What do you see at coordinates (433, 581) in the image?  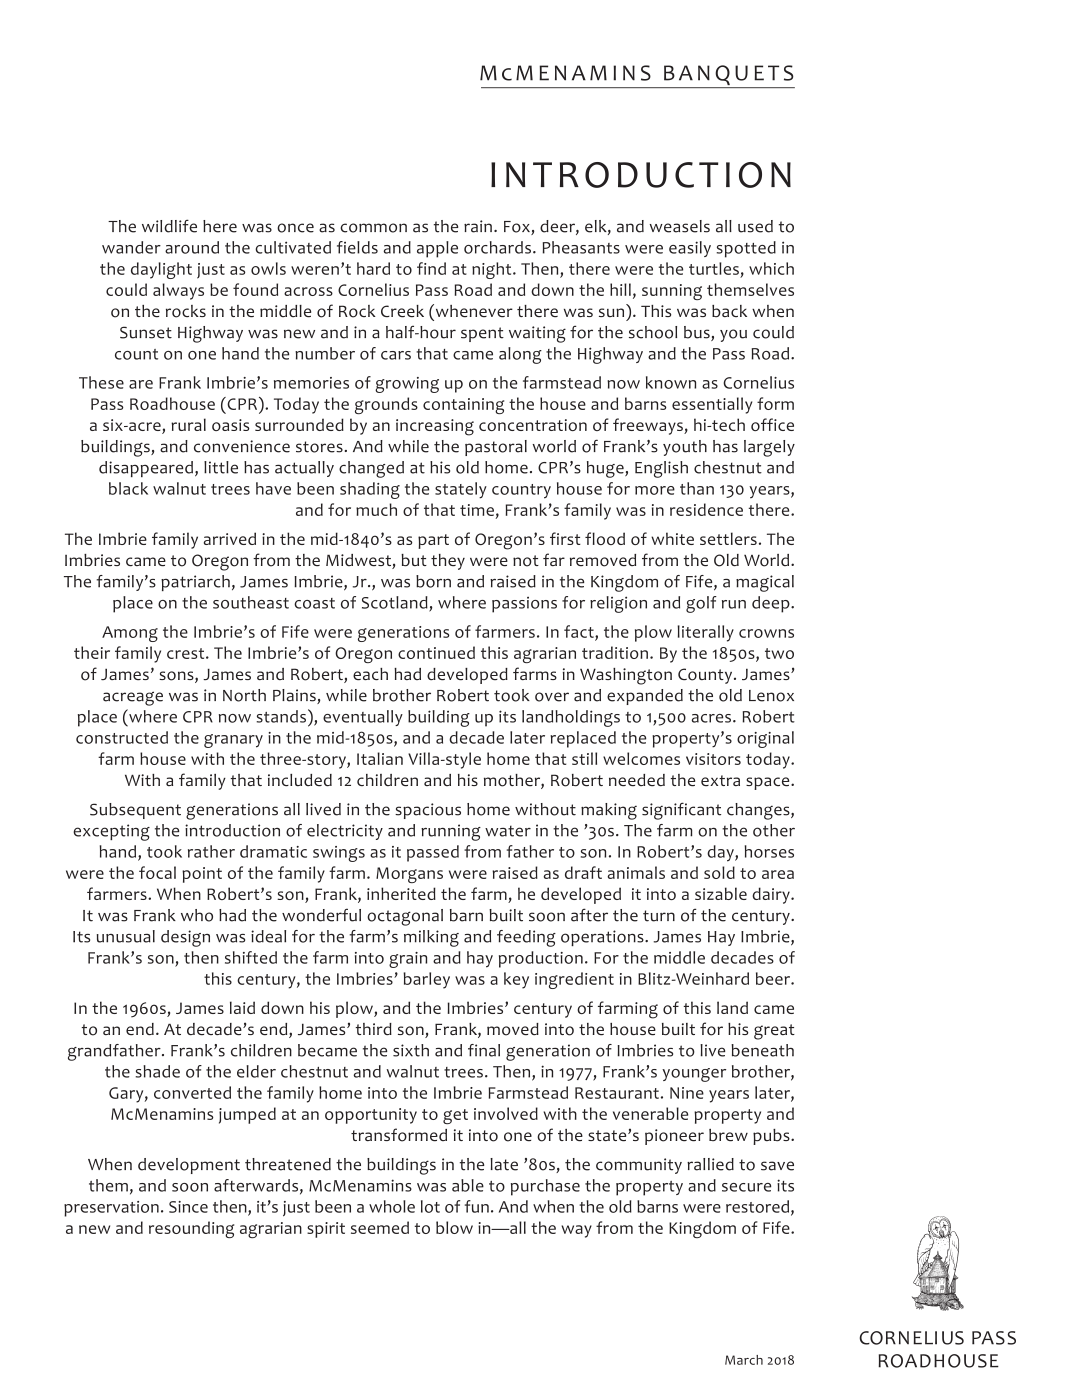 I see `born` at bounding box center [433, 581].
